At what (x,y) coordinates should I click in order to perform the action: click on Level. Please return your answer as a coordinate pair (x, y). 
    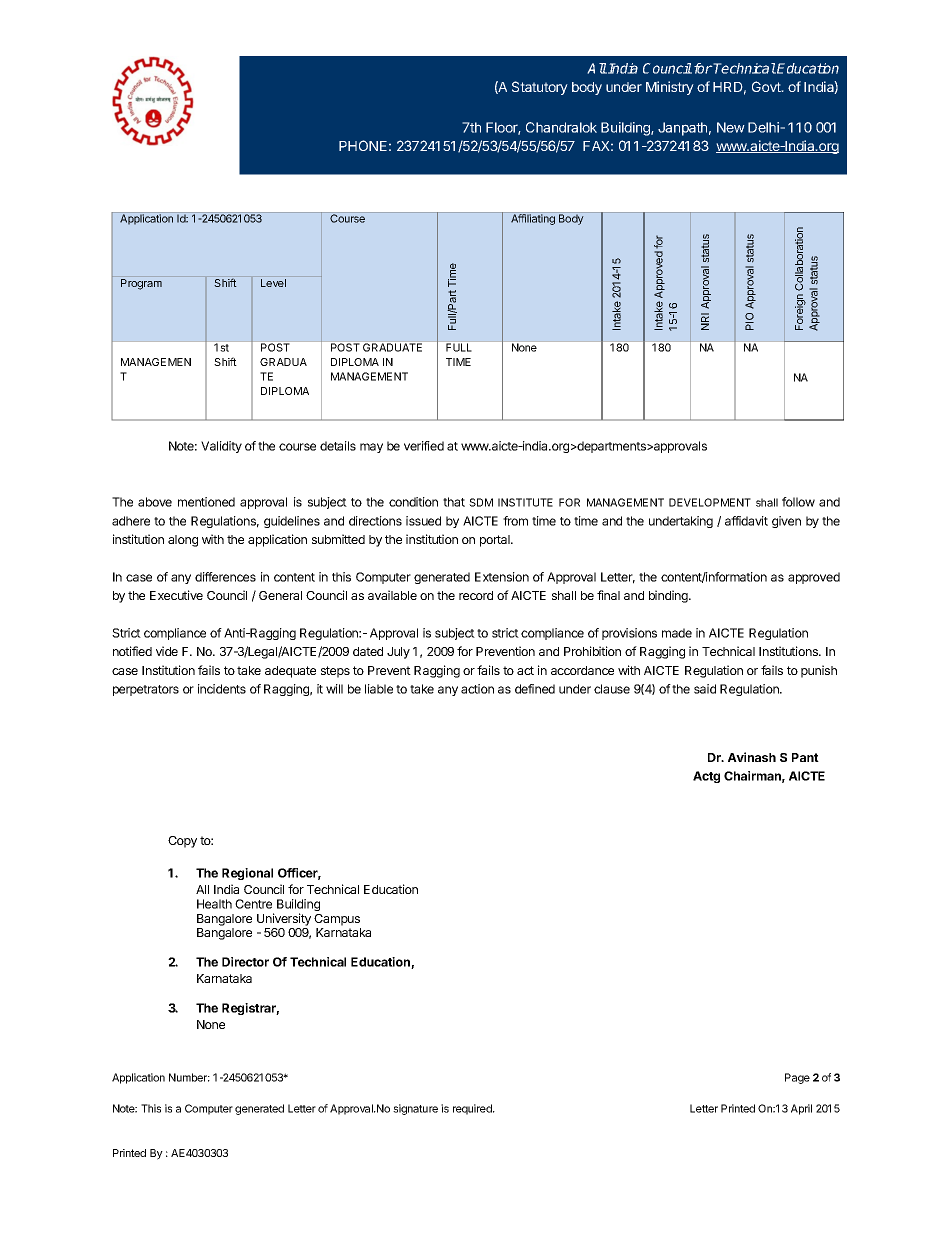
    Looking at the image, I should click on (273, 283).
